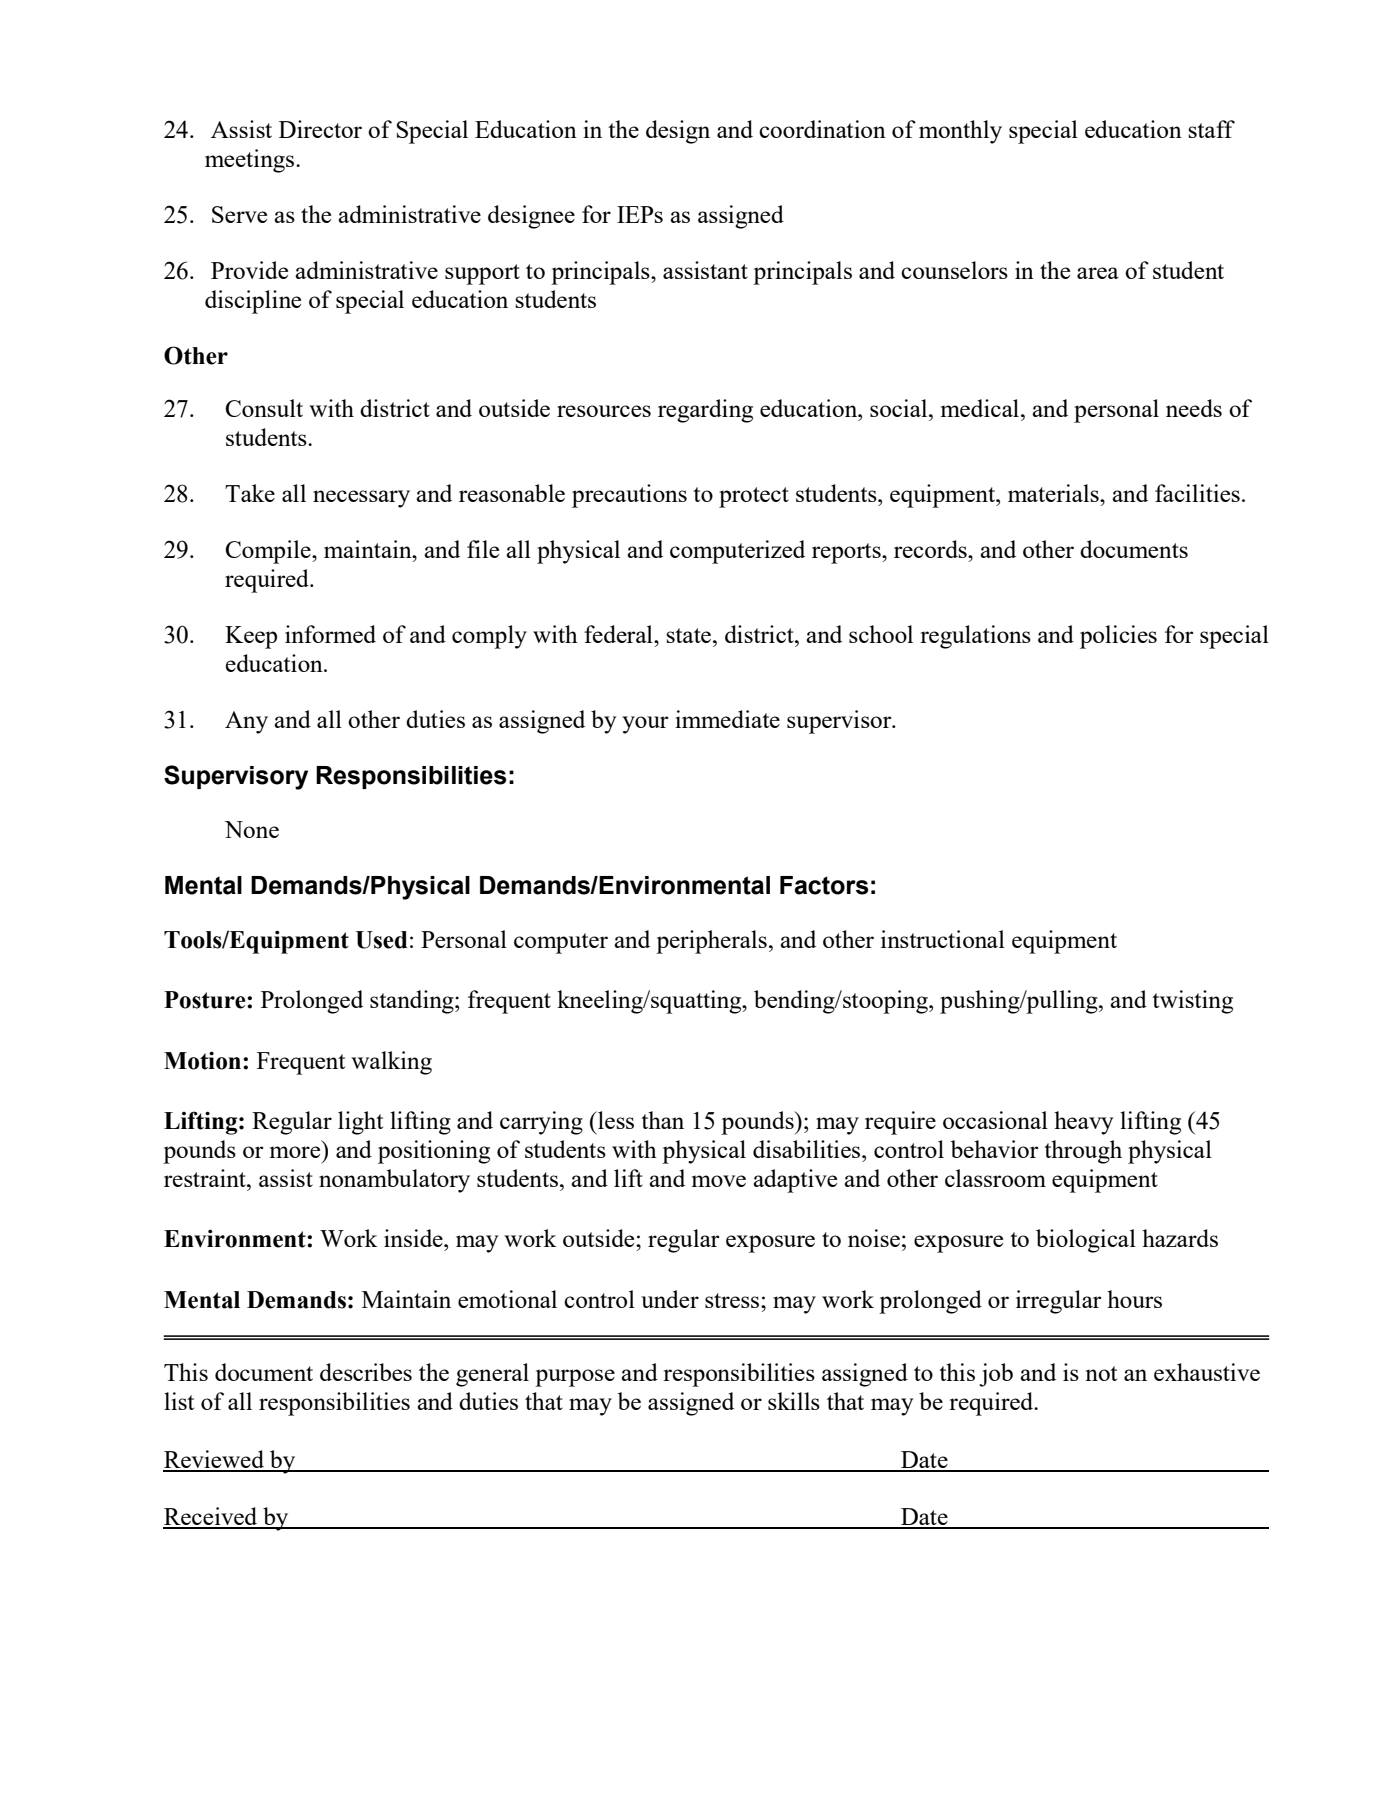  Describe the element at coordinates (251, 161) in the screenshot. I see `meetings` at that location.
